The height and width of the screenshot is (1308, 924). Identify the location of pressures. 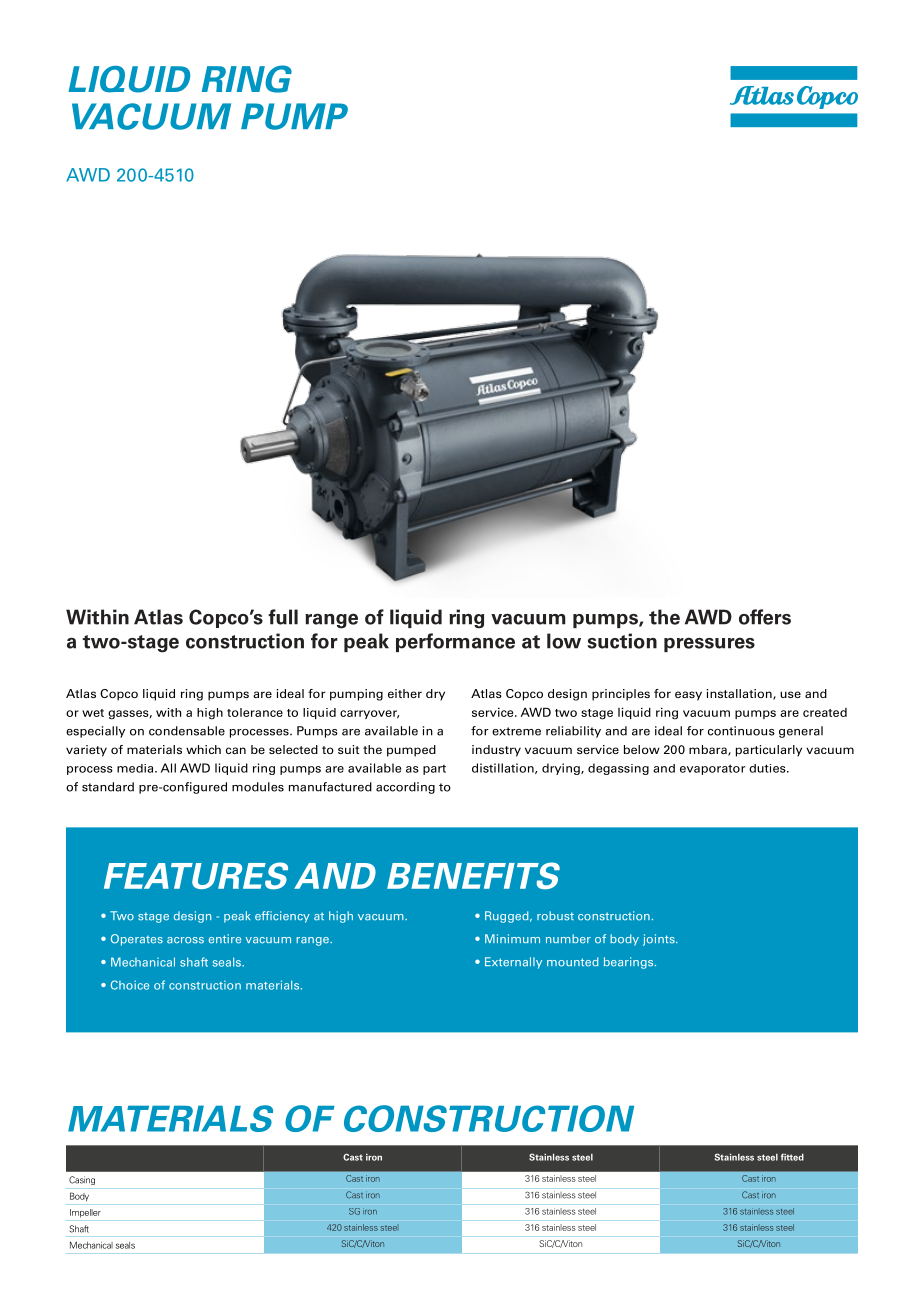
(709, 644).
